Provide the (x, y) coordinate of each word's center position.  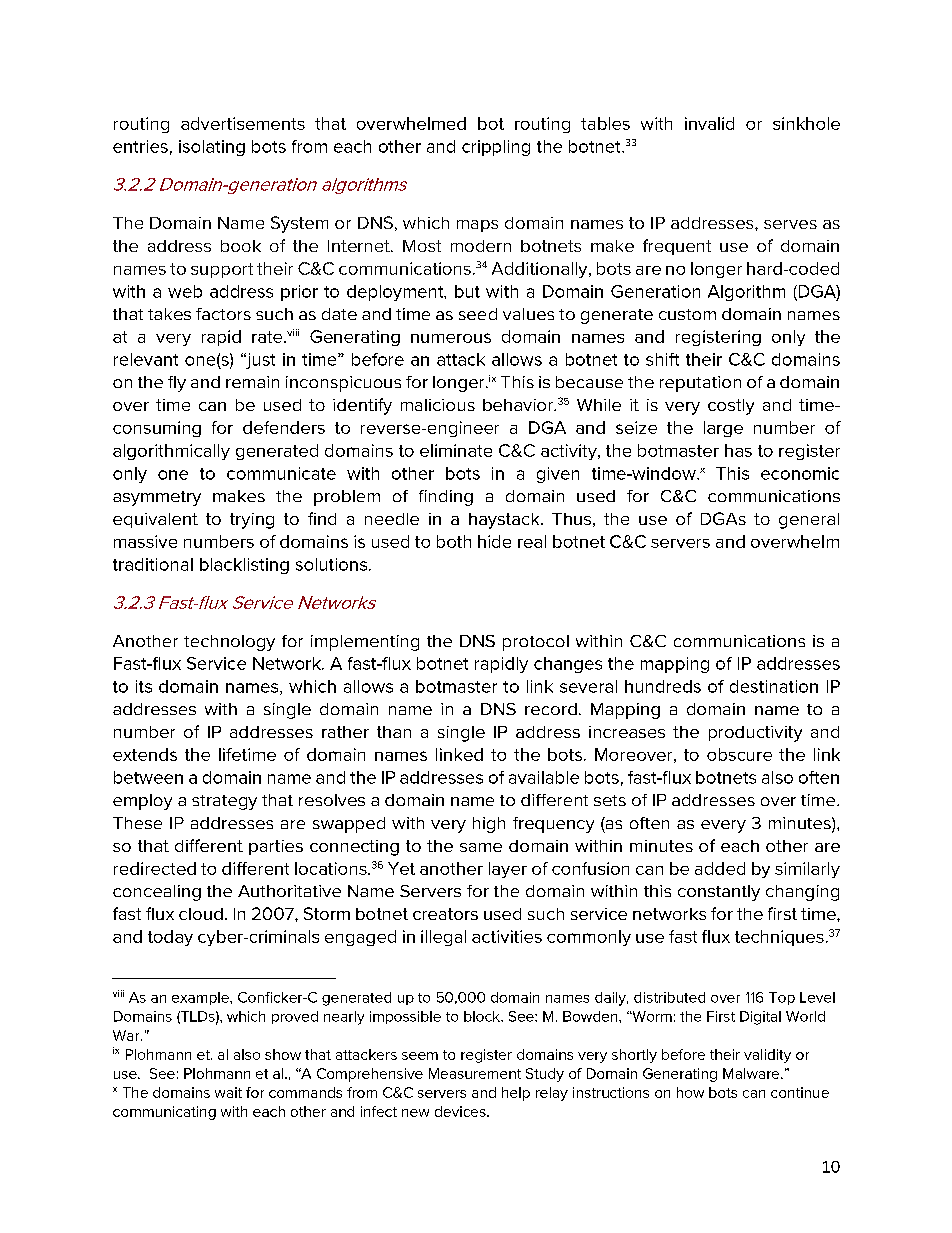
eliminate (456, 450)
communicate (281, 473)
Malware (752, 1073)
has (738, 450)
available (544, 777)
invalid (709, 123)
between (148, 777)
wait (228, 1092)
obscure (739, 754)
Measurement (475, 1073)
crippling (496, 148)
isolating (212, 148)
